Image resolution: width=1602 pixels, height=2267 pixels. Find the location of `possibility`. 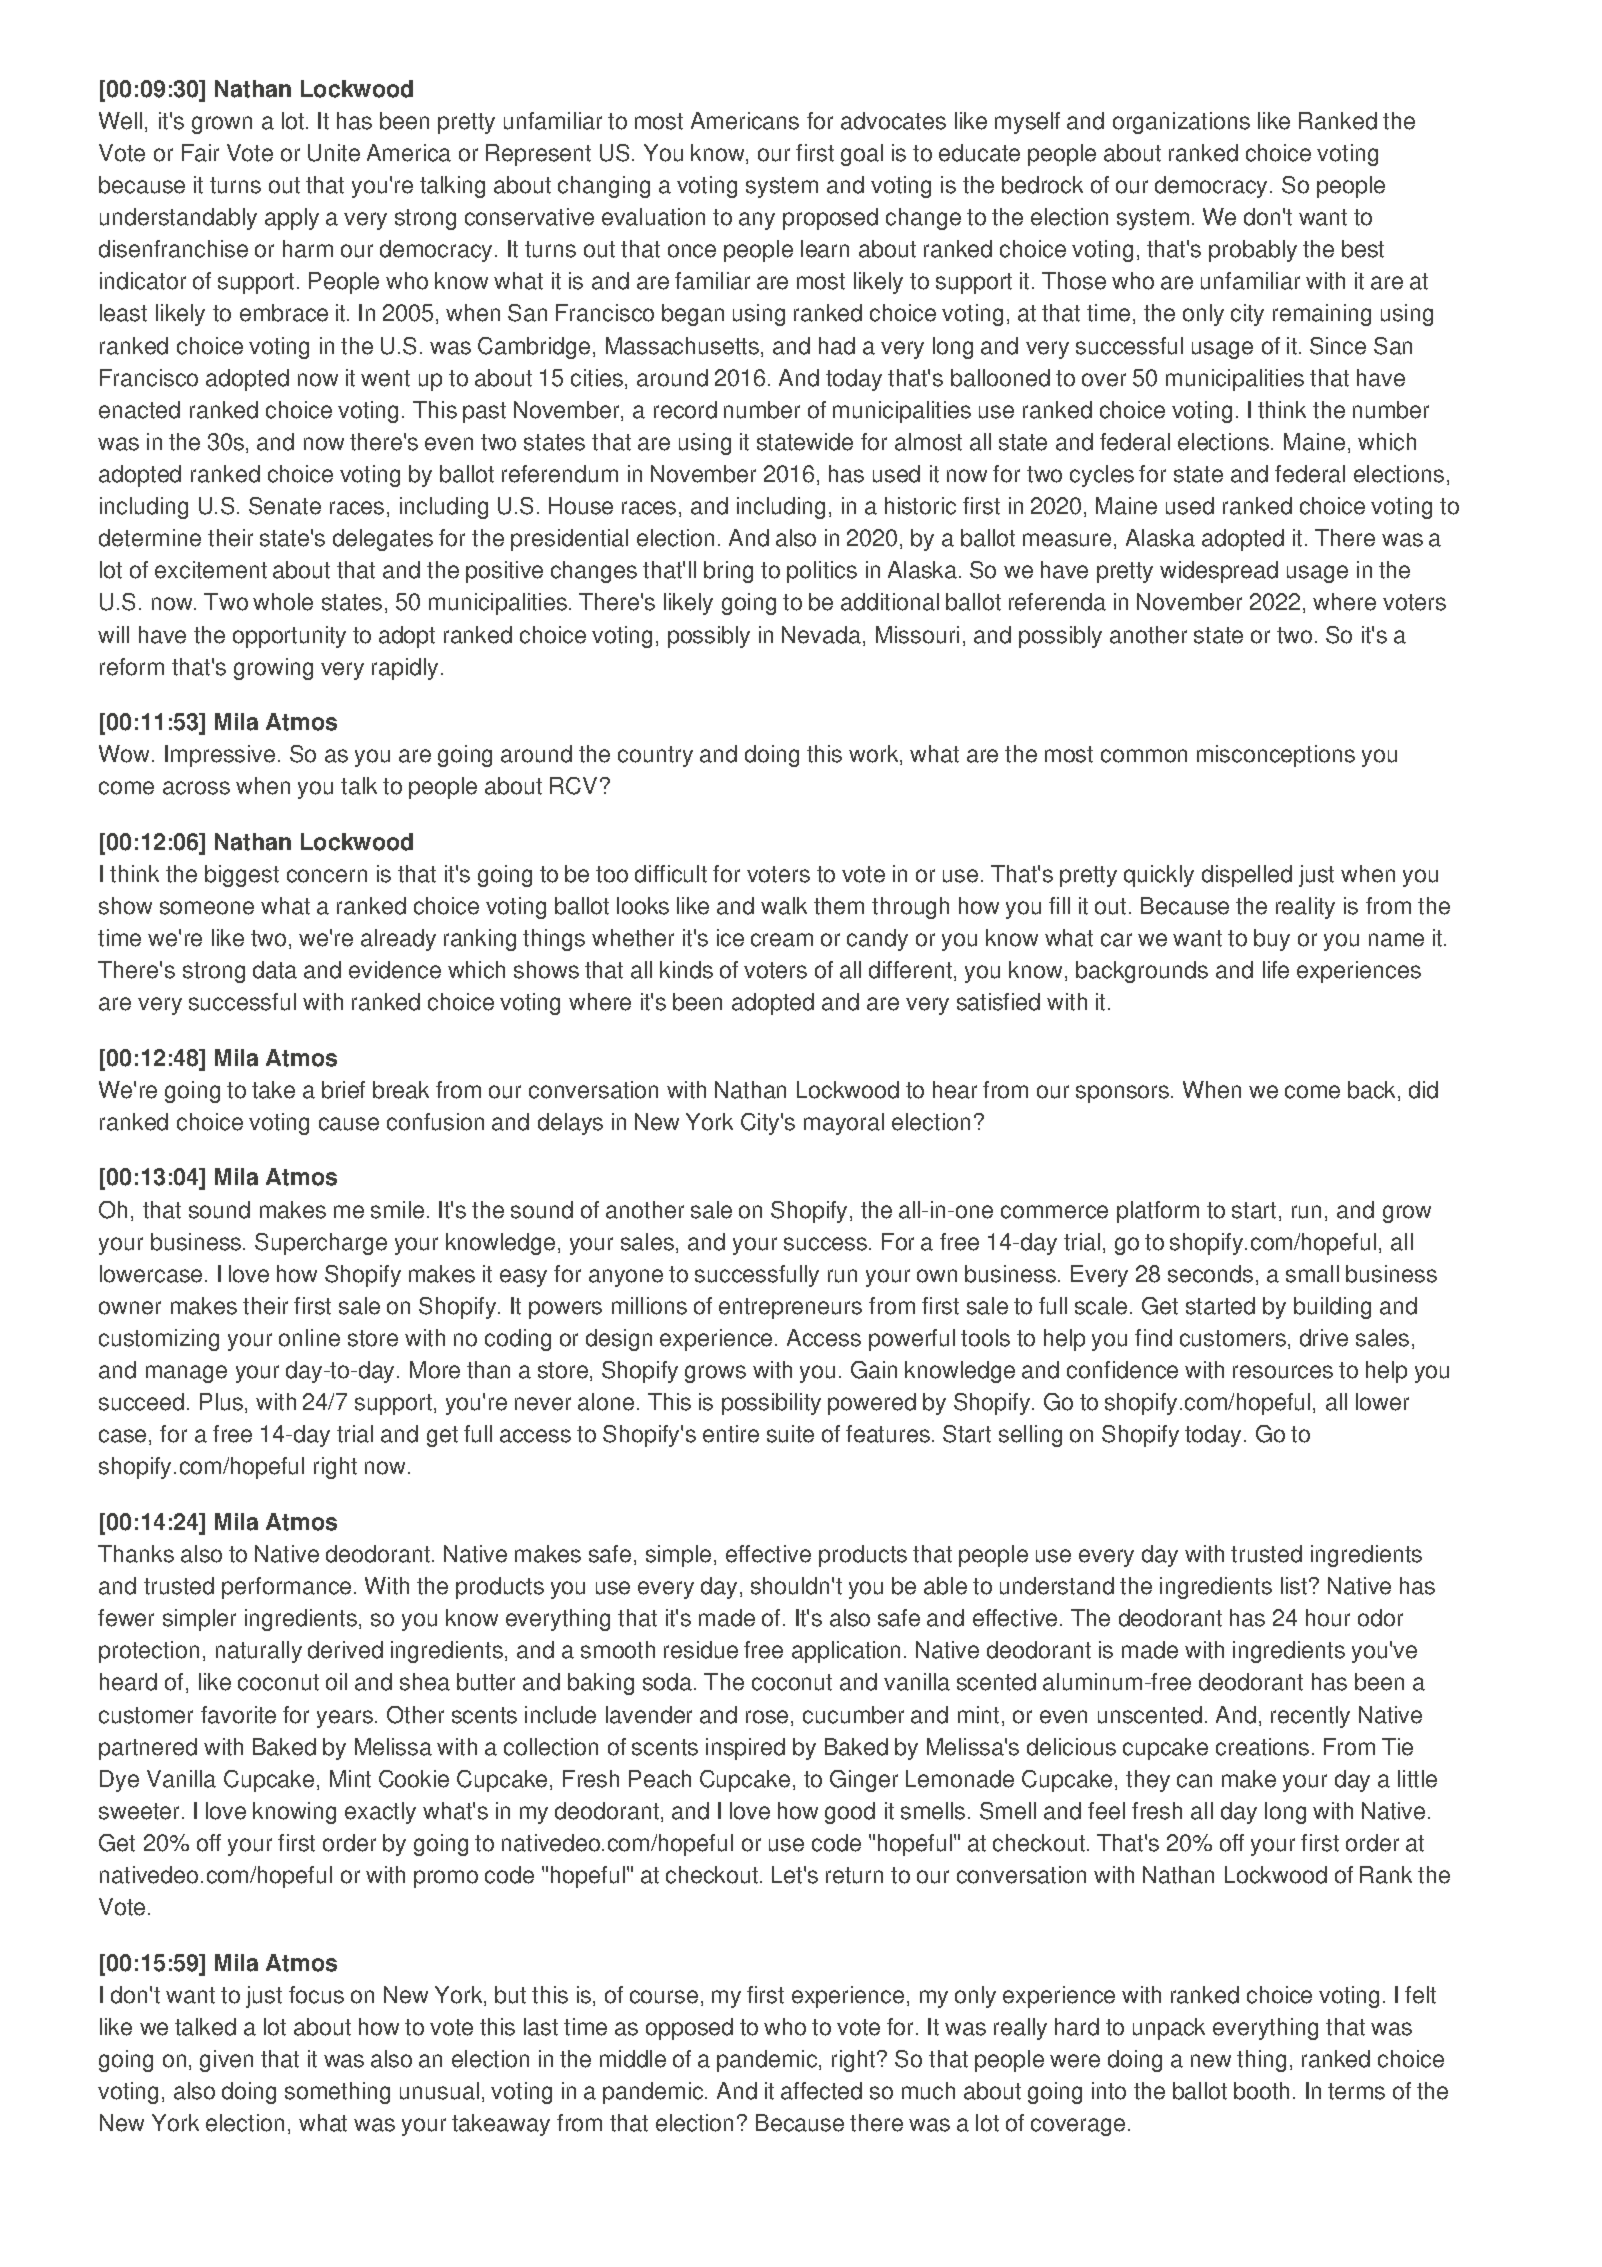

possibility is located at coordinates (771, 1404).
